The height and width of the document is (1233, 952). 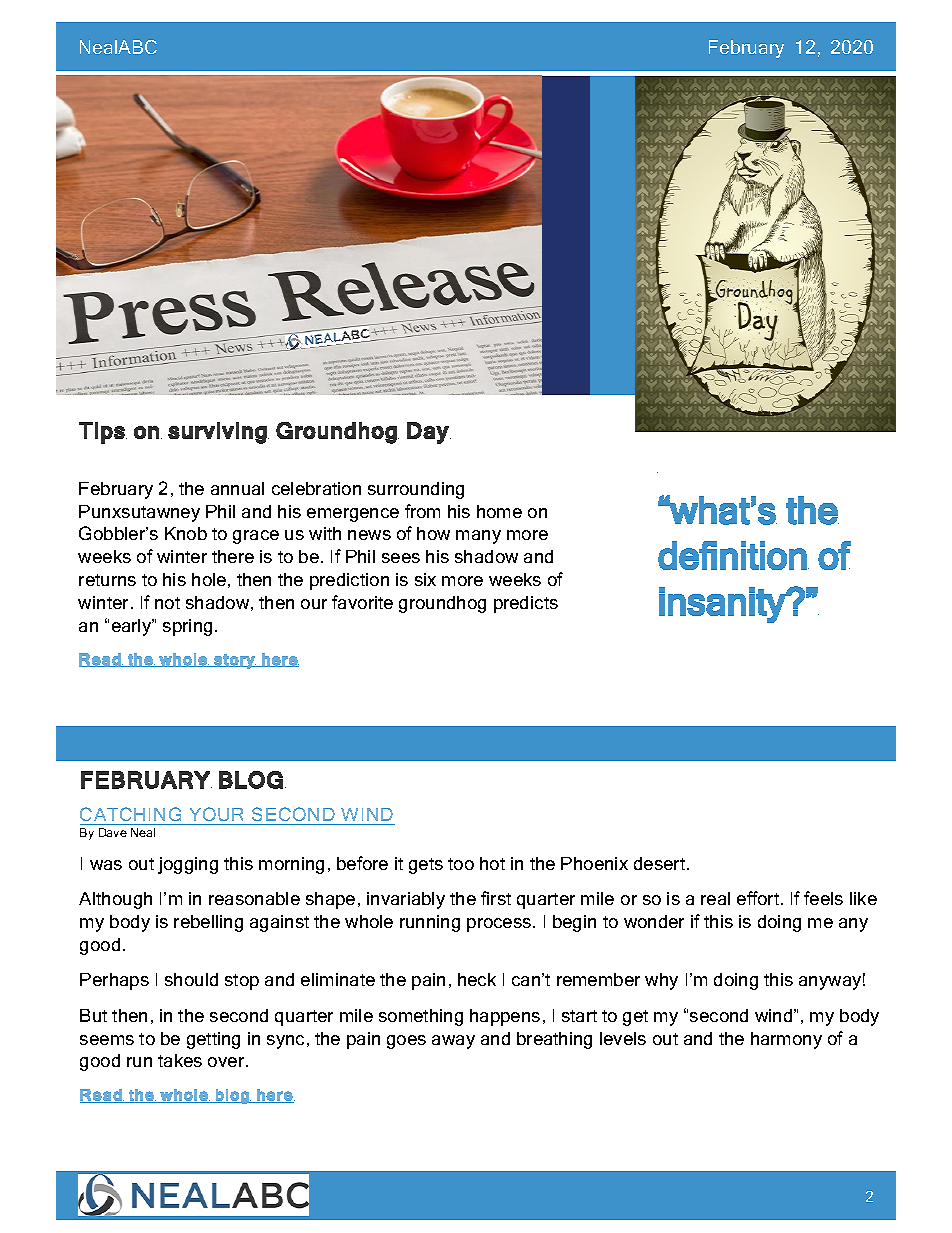 I want to click on YOUR, so click(x=217, y=816).
